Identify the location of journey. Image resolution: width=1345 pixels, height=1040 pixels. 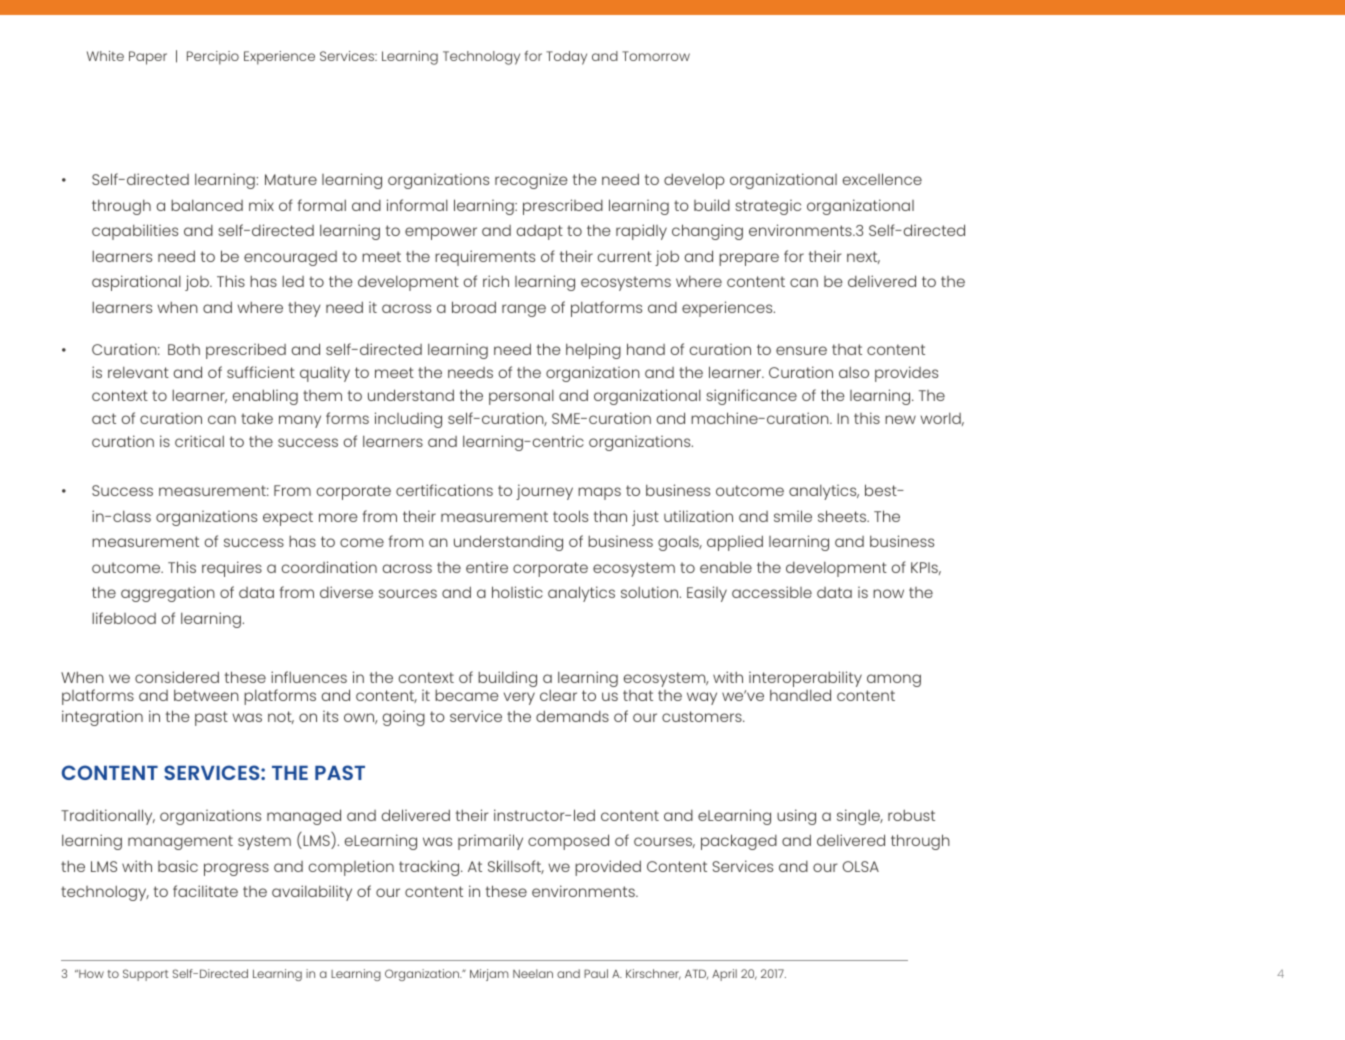
(544, 492).
